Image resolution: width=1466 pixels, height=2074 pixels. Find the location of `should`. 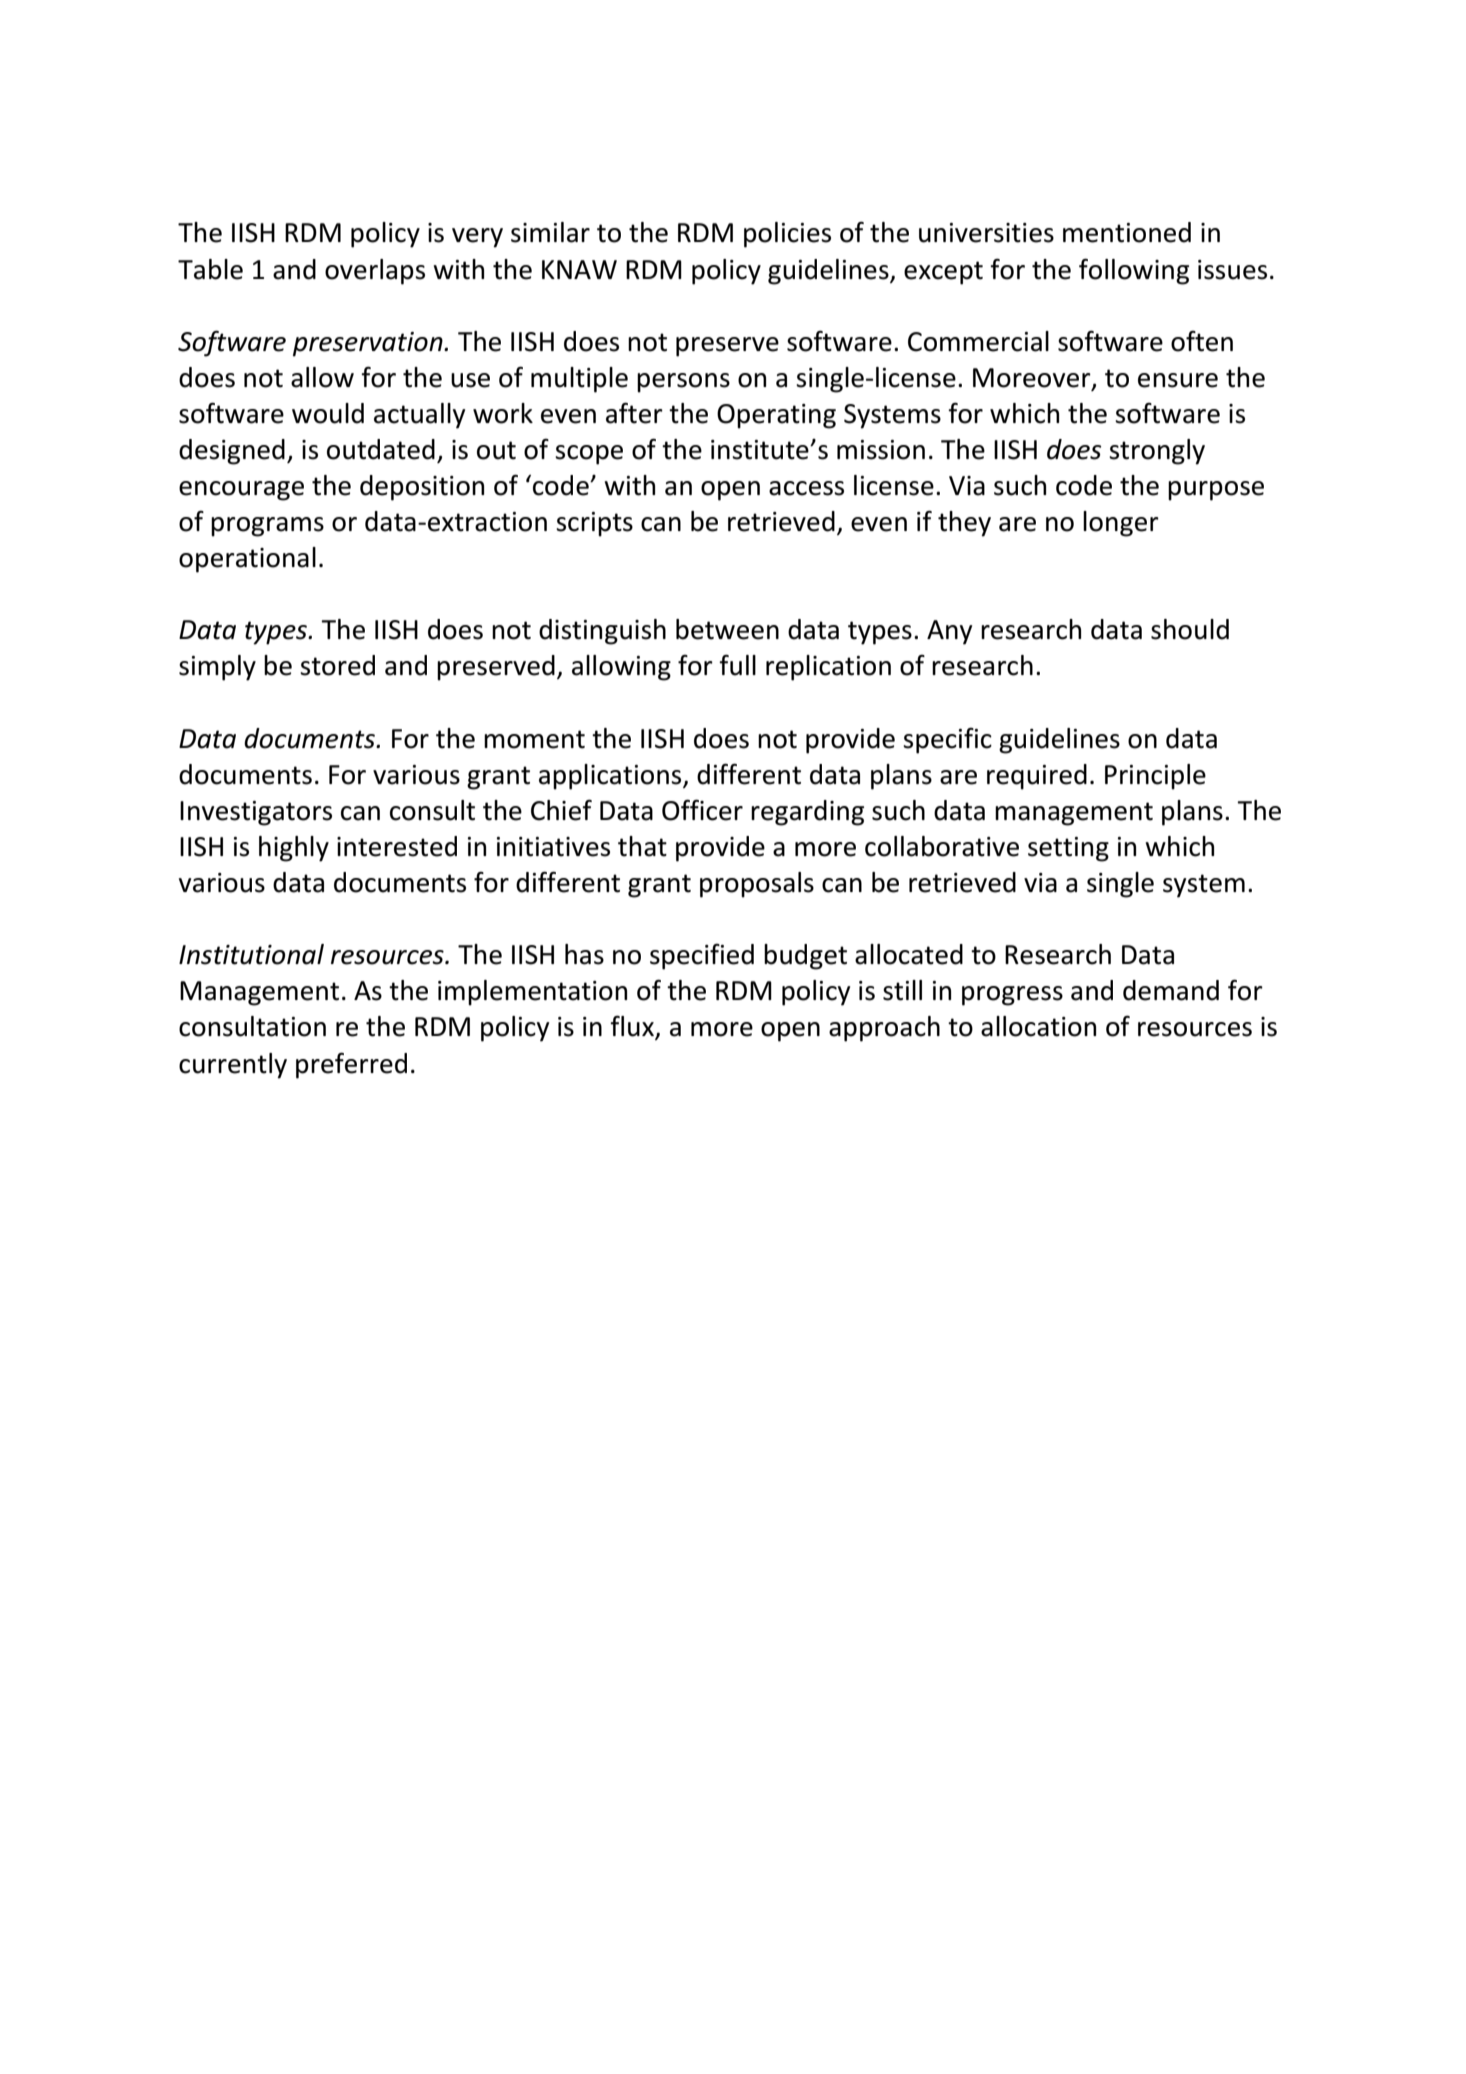

should is located at coordinates (1190, 629).
